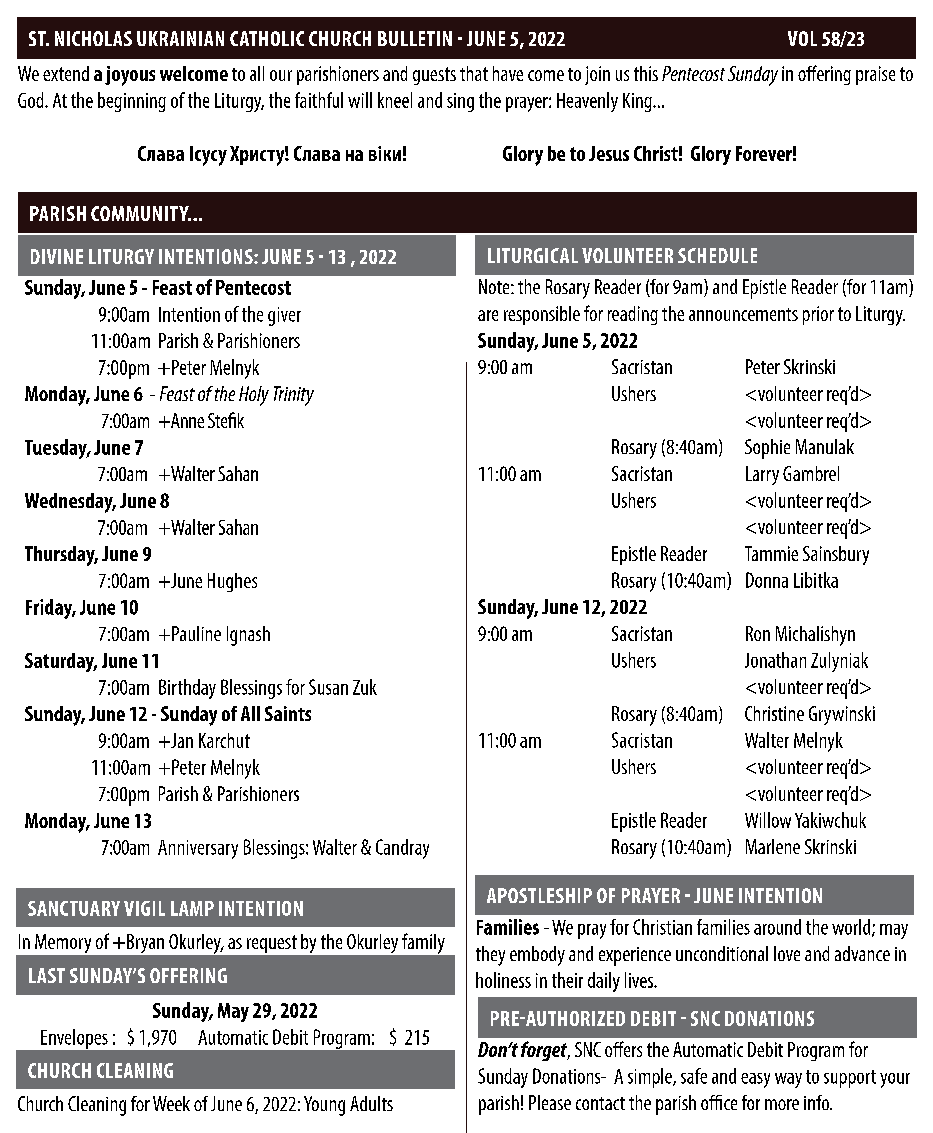 This screenshot has height=1133, width=933. I want to click on that, so click(474, 73).
